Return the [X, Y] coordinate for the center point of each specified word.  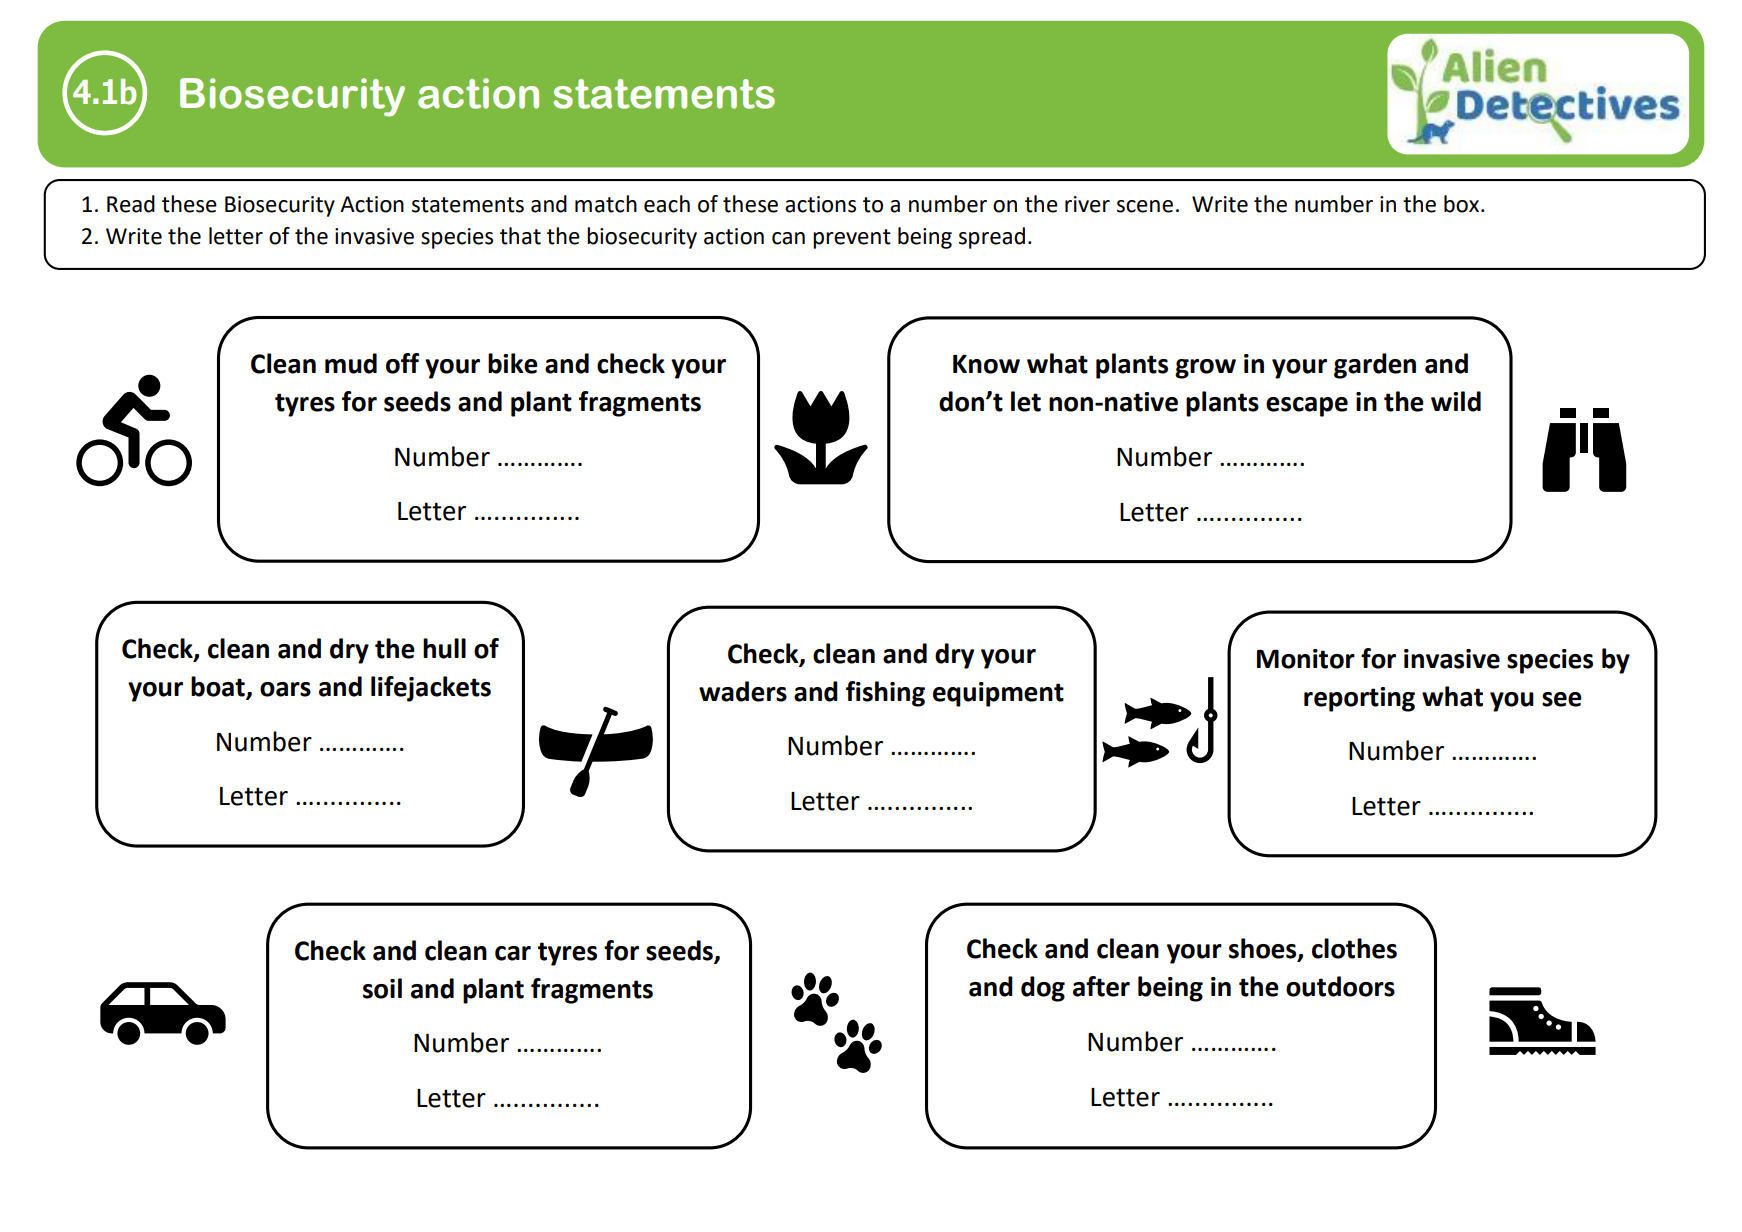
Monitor [1306, 659]
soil [382, 988]
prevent [852, 239]
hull [444, 648]
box [1461, 204]
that [520, 236]
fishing [885, 694]
